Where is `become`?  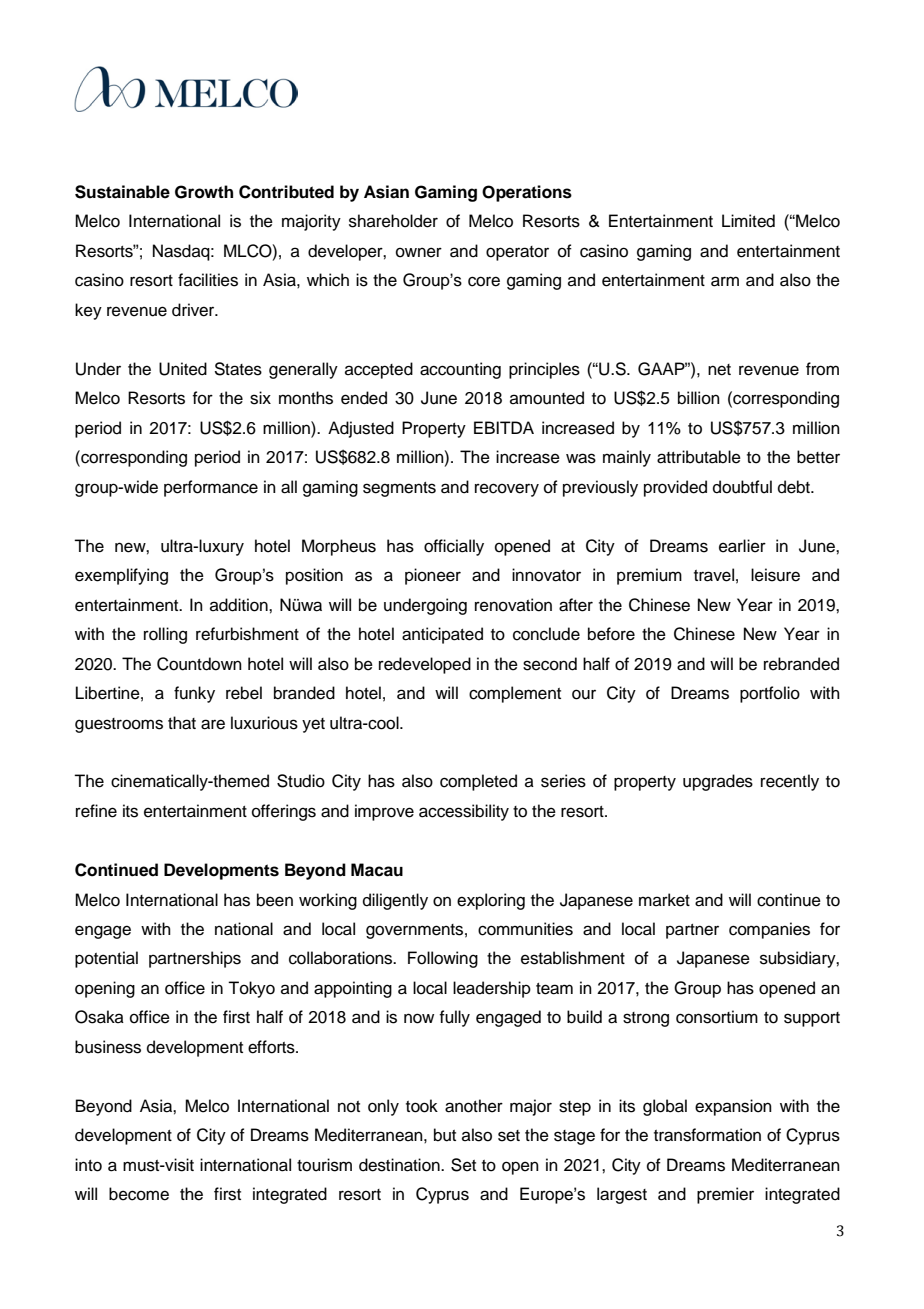 become is located at coordinates (139, 1194).
